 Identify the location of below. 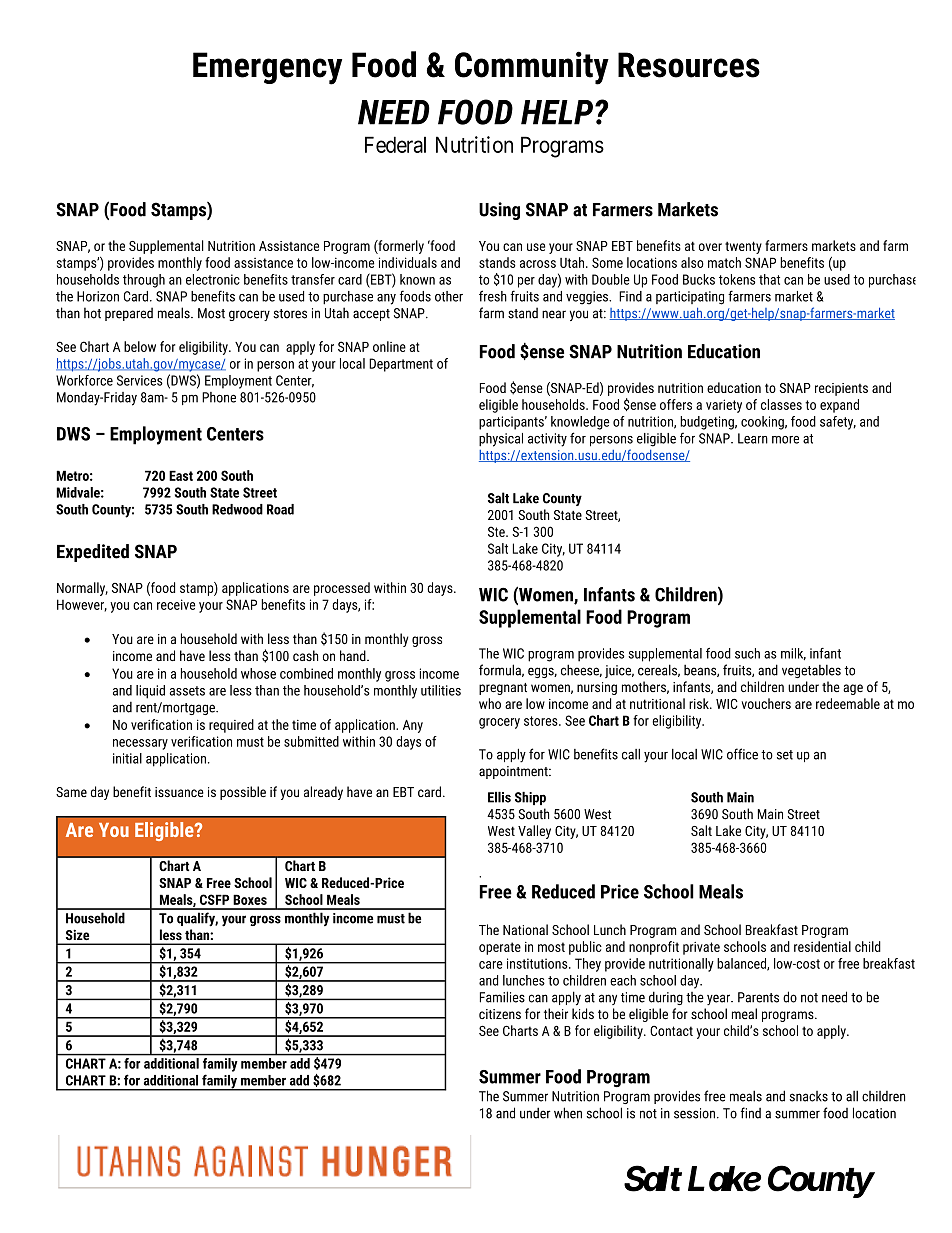
(140, 346).
